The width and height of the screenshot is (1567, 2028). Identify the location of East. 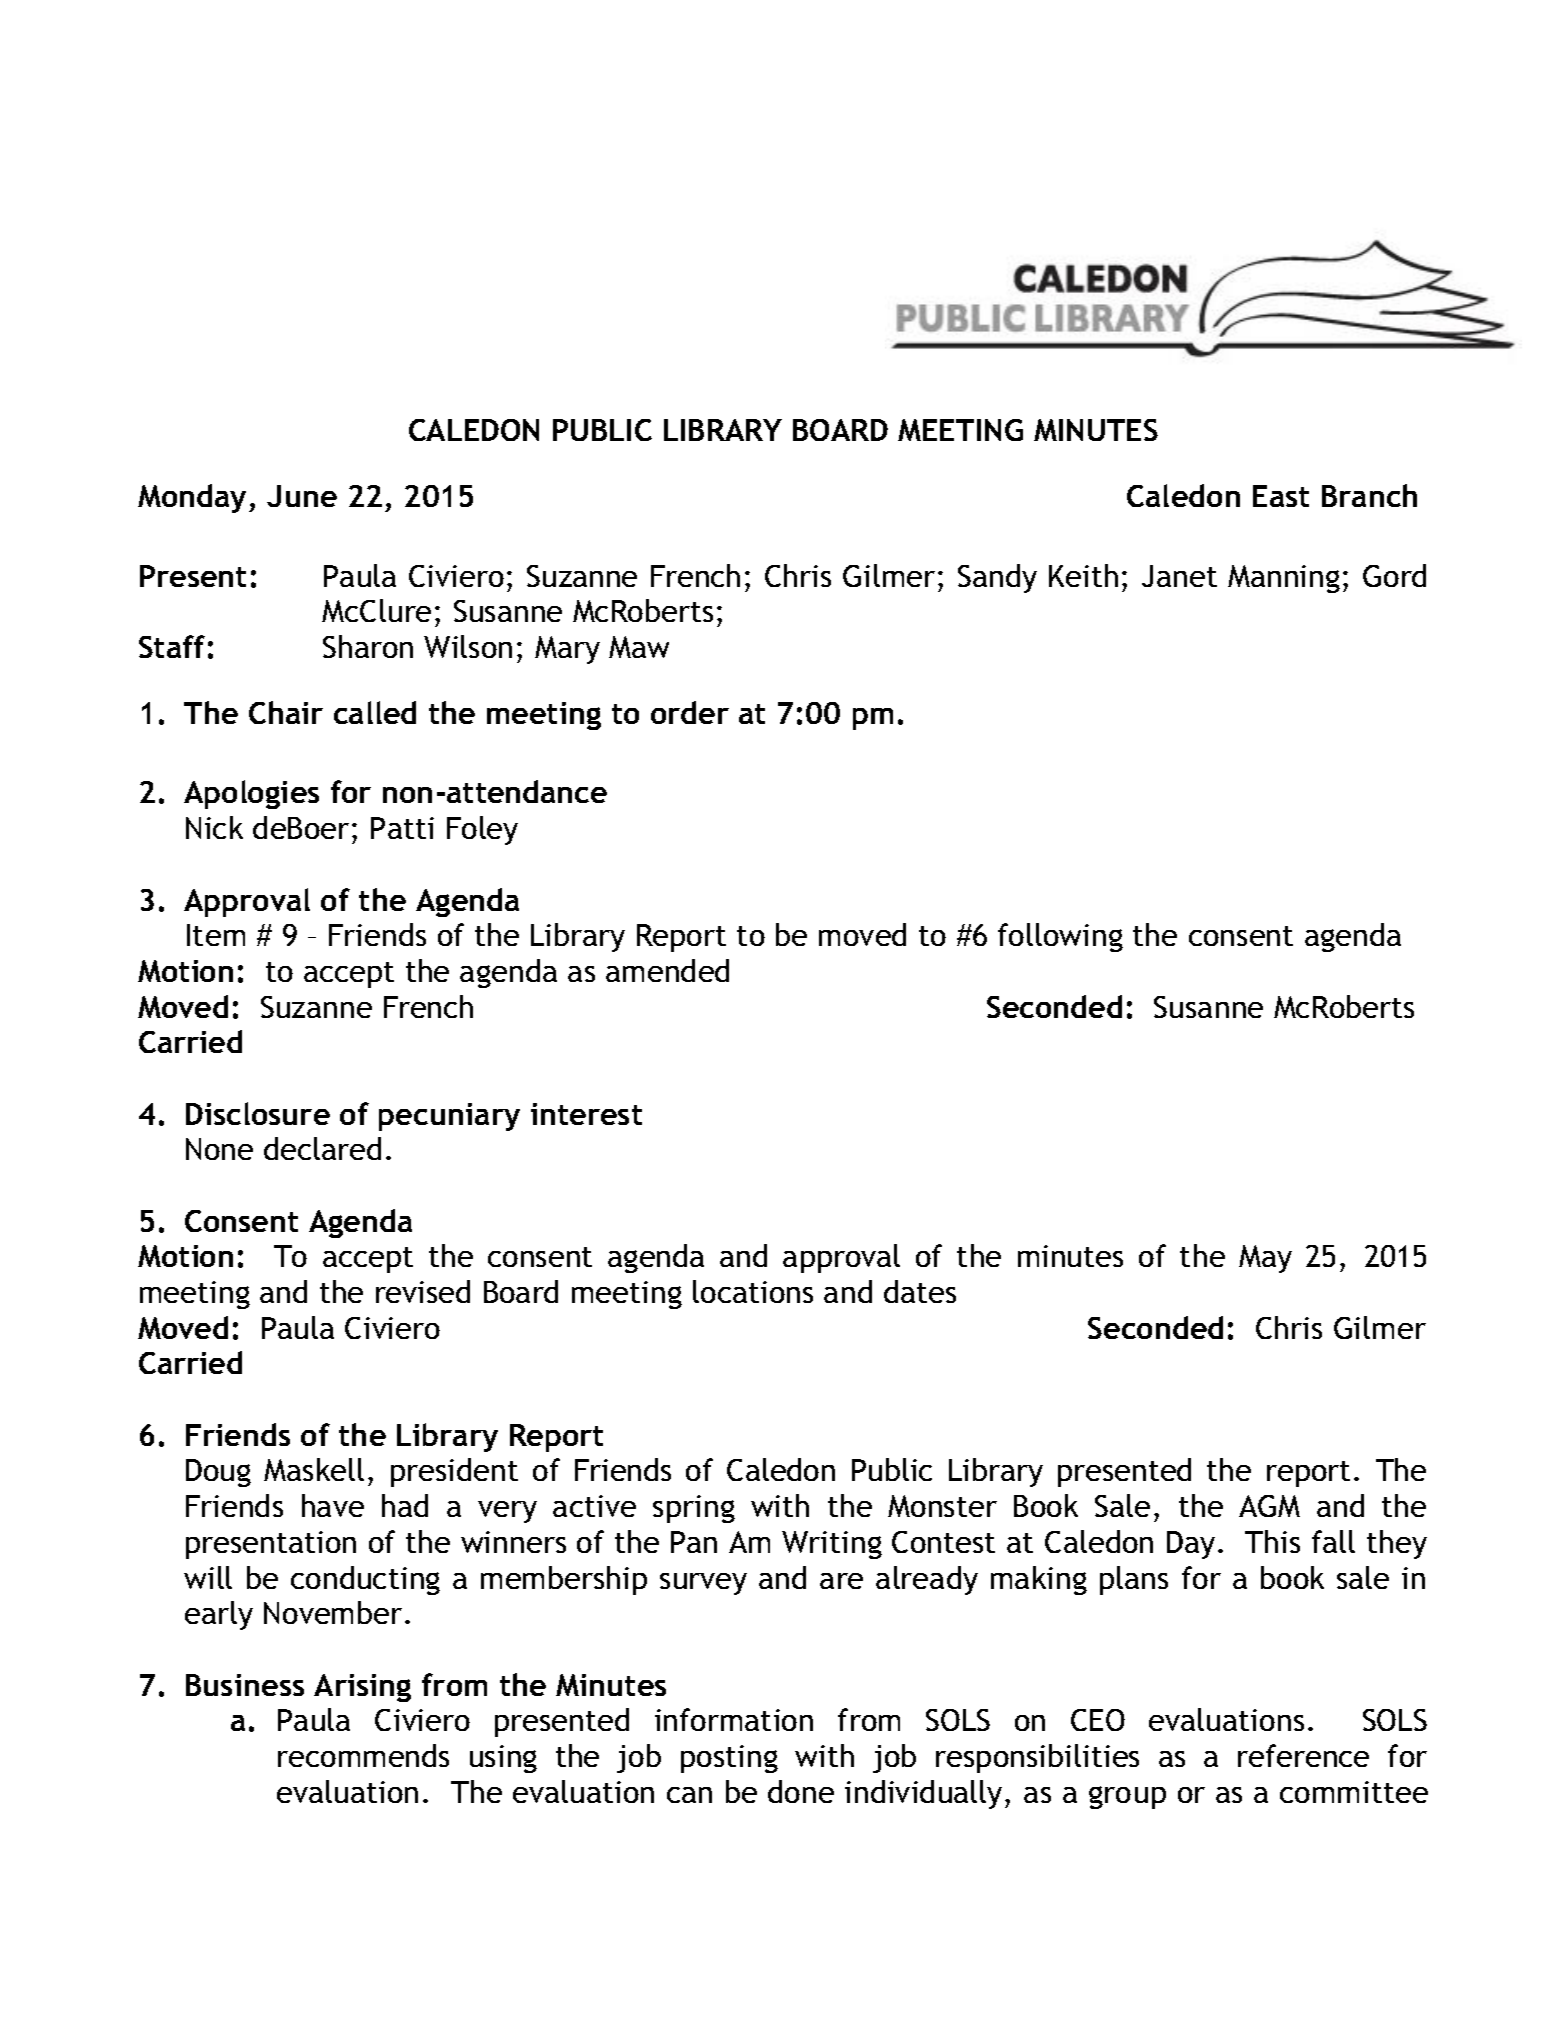
(1281, 496).
